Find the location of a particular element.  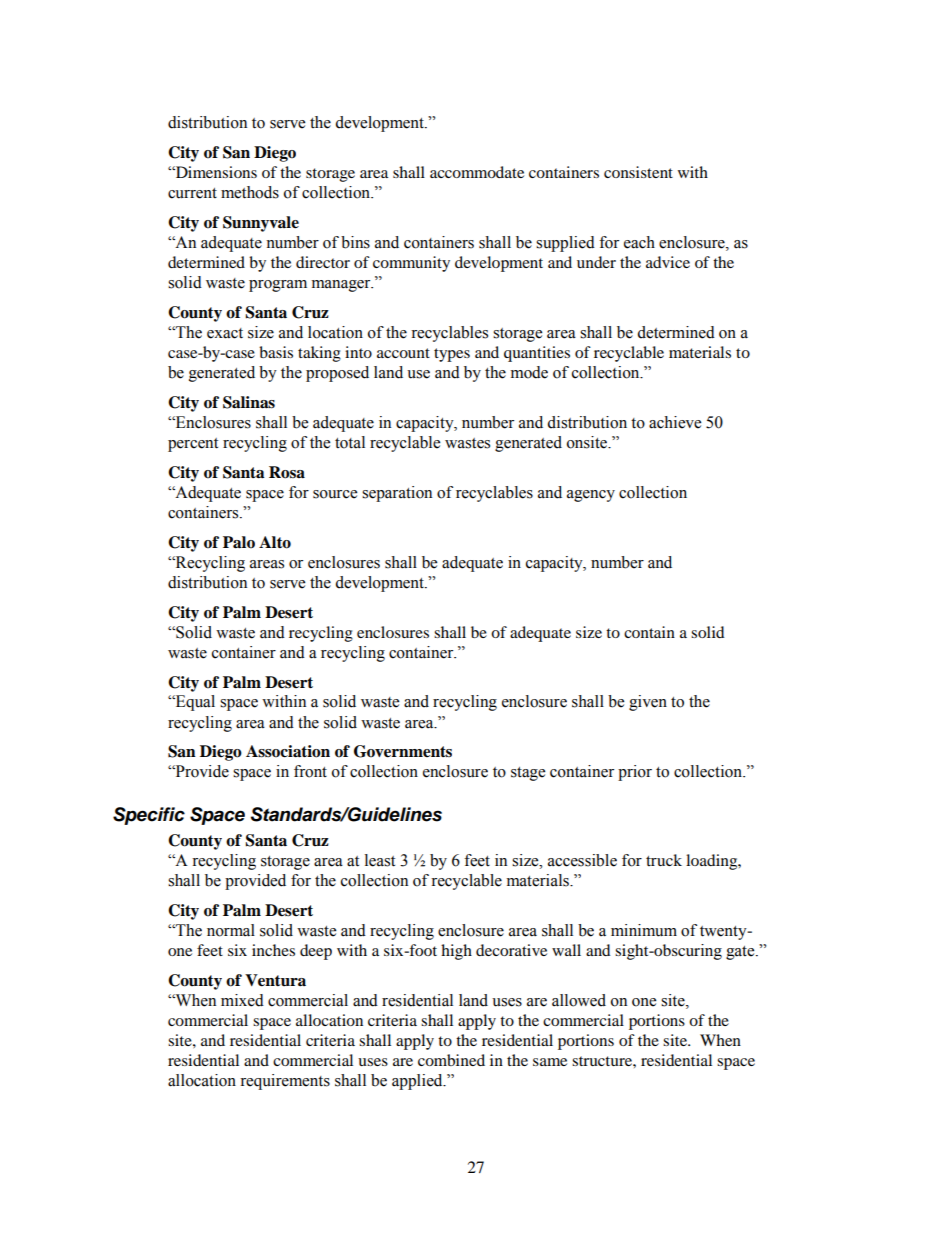

Equal is located at coordinates (194, 703).
